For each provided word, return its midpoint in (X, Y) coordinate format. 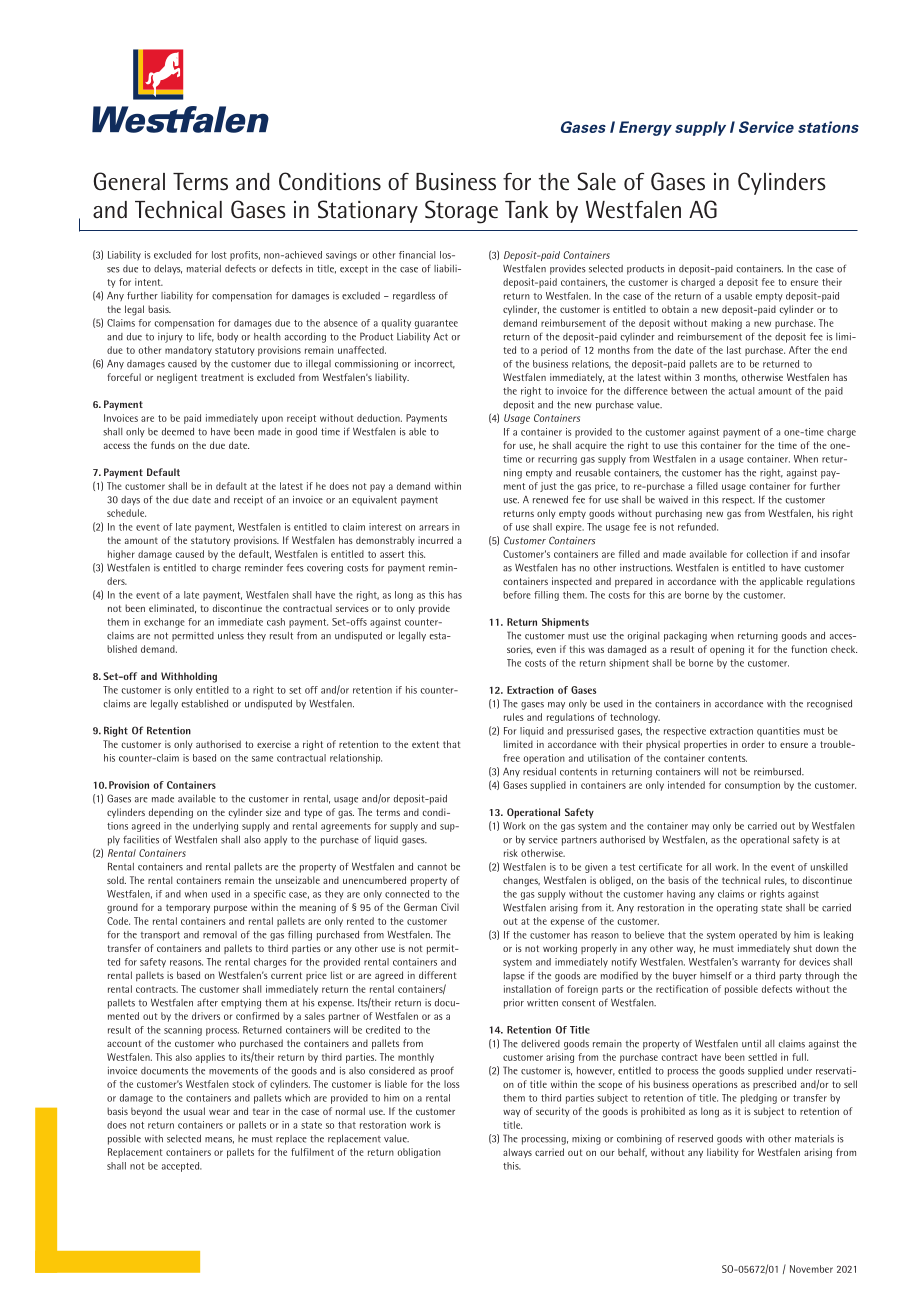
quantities (778, 732)
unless (231, 636)
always (517, 1153)
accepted (181, 1167)
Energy (645, 128)
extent (425, 744)
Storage (461, 212)
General (129, 181)
